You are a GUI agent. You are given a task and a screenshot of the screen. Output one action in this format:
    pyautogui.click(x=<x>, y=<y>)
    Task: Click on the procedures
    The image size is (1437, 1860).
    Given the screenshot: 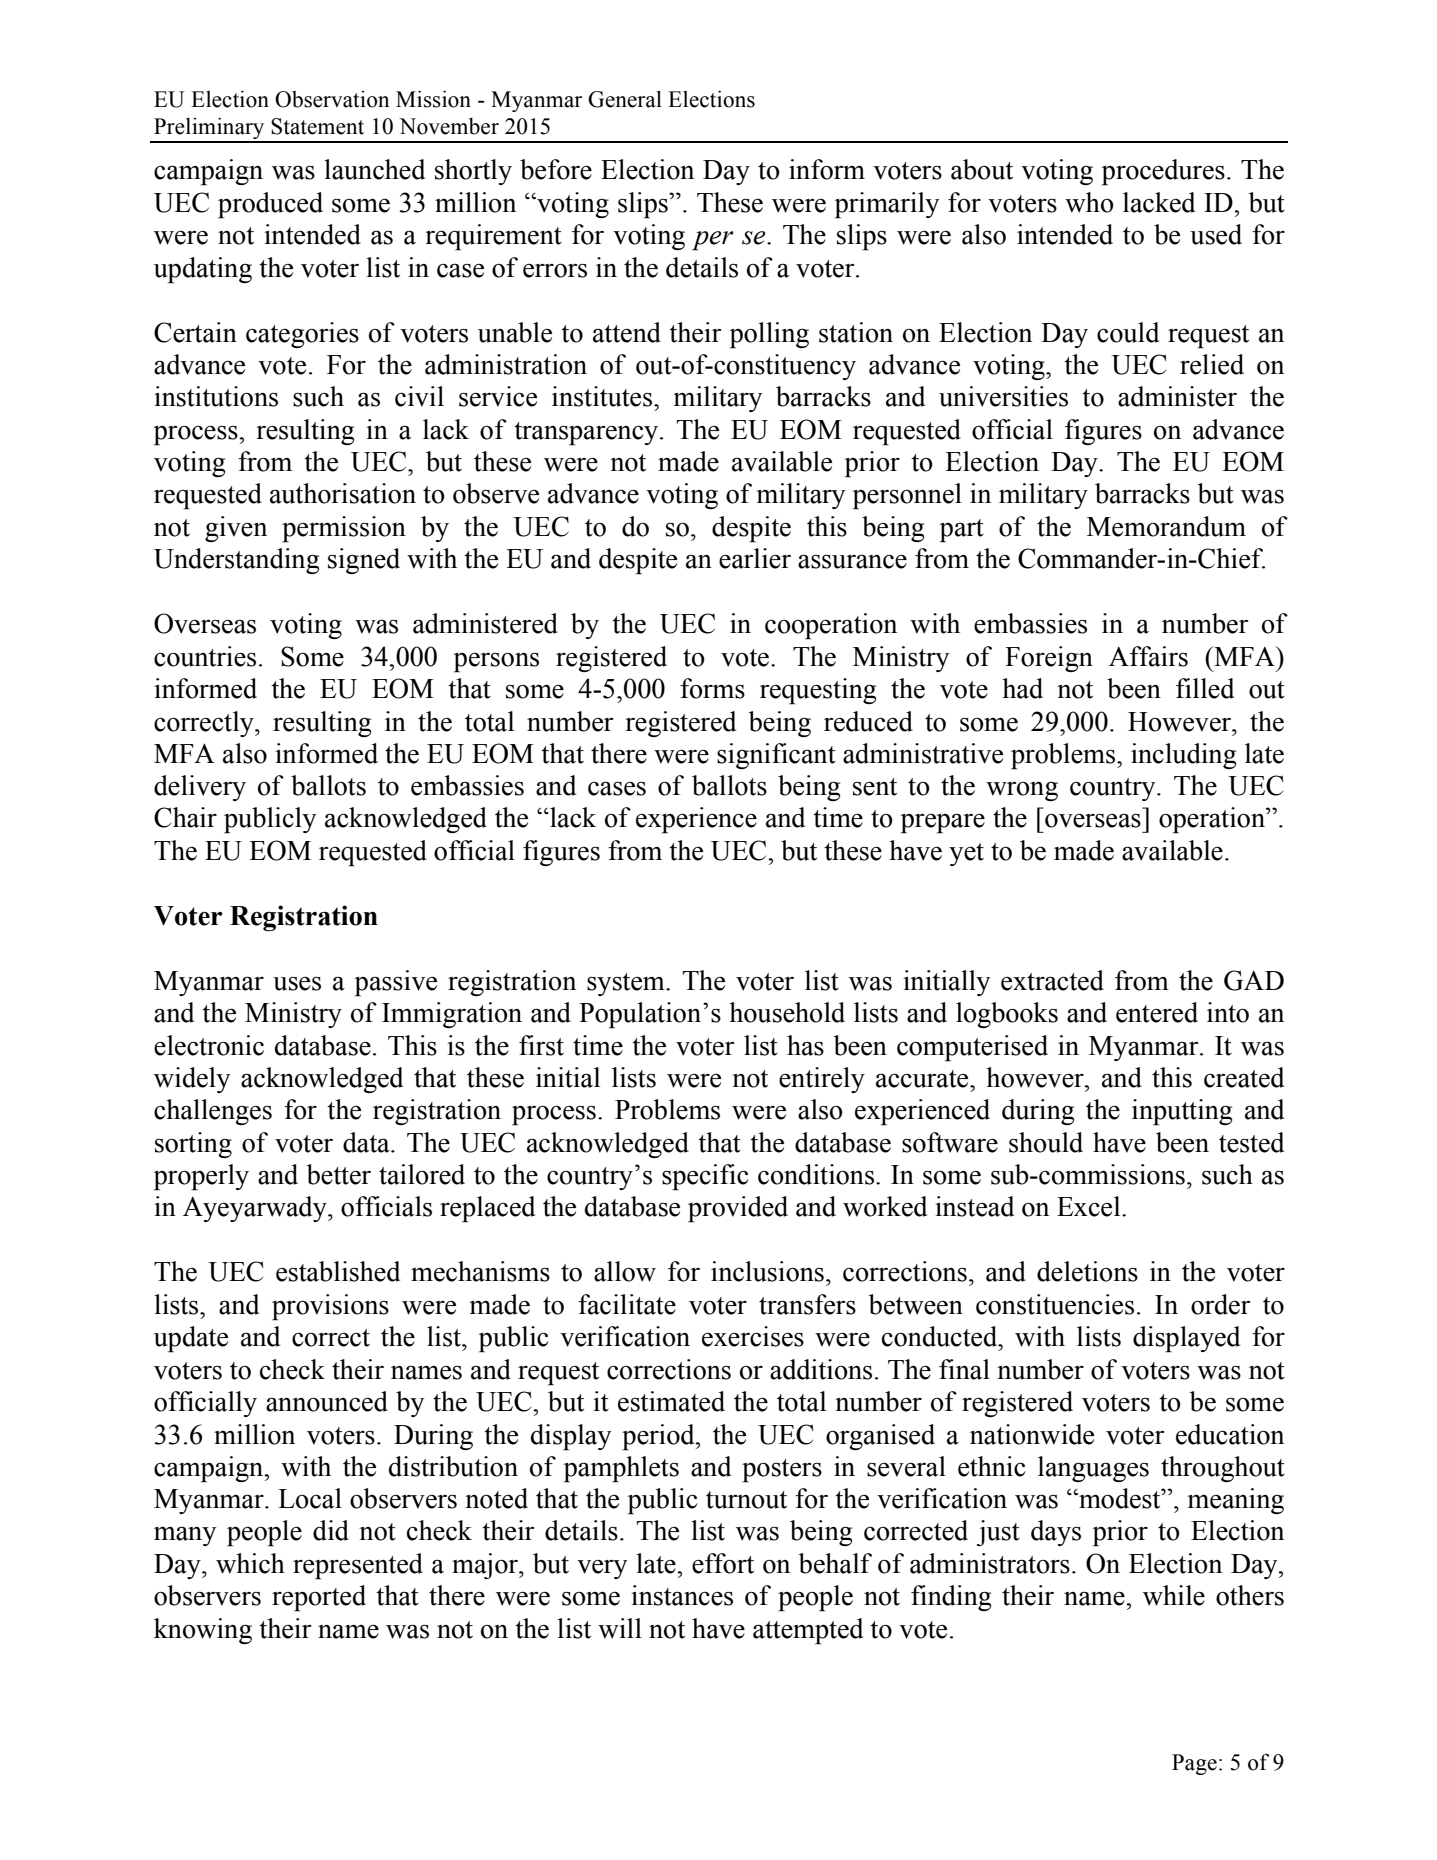 What is the action you would take?
    pyautogui.click(x=1163, y=172)
